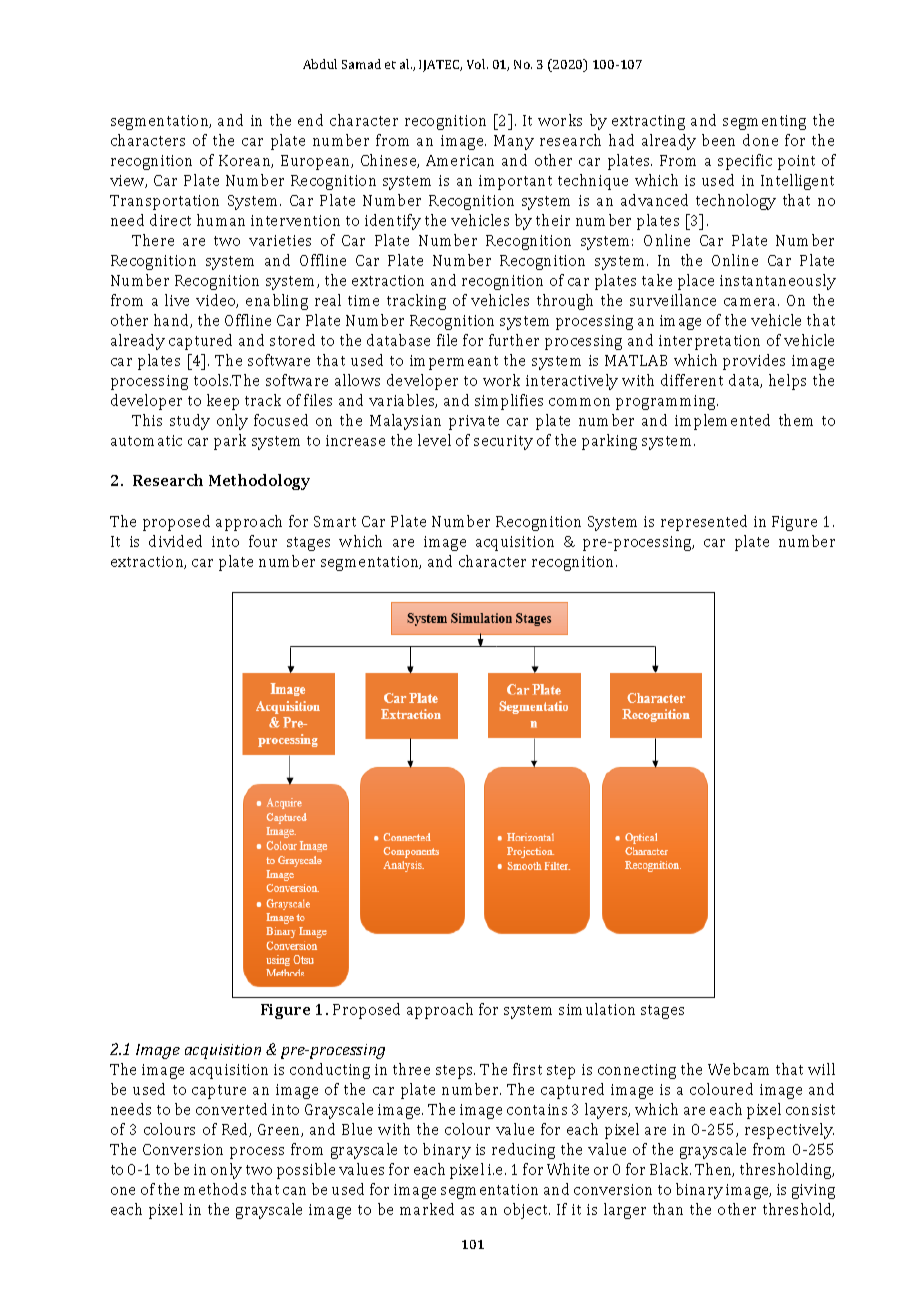 This image has height=1308, width=924. I want to click on Then, so click(714, 1170).
